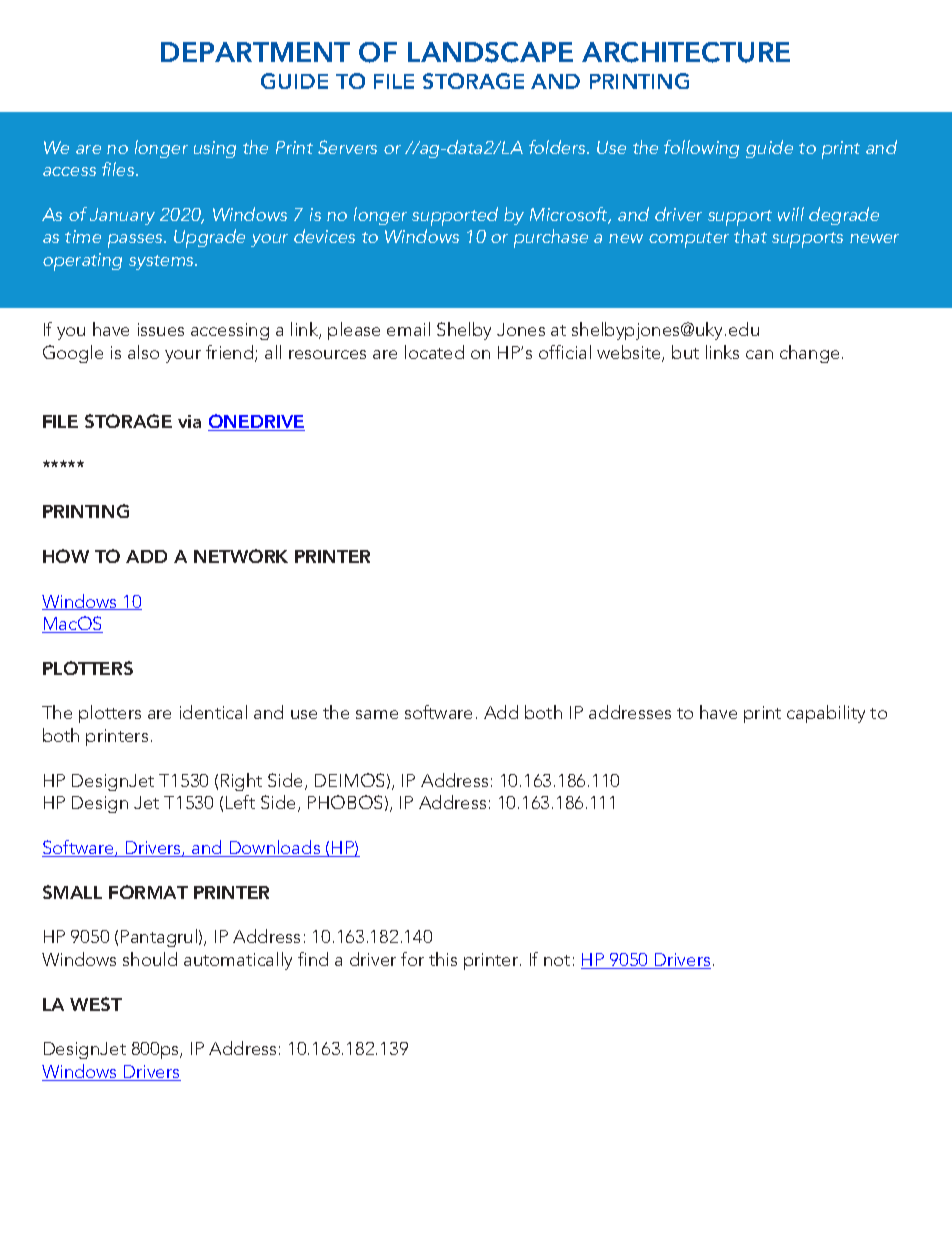 This document has width=952, height=1233. Describe the element at coordinates (150, 959) in the document. I see `should` at that location.
